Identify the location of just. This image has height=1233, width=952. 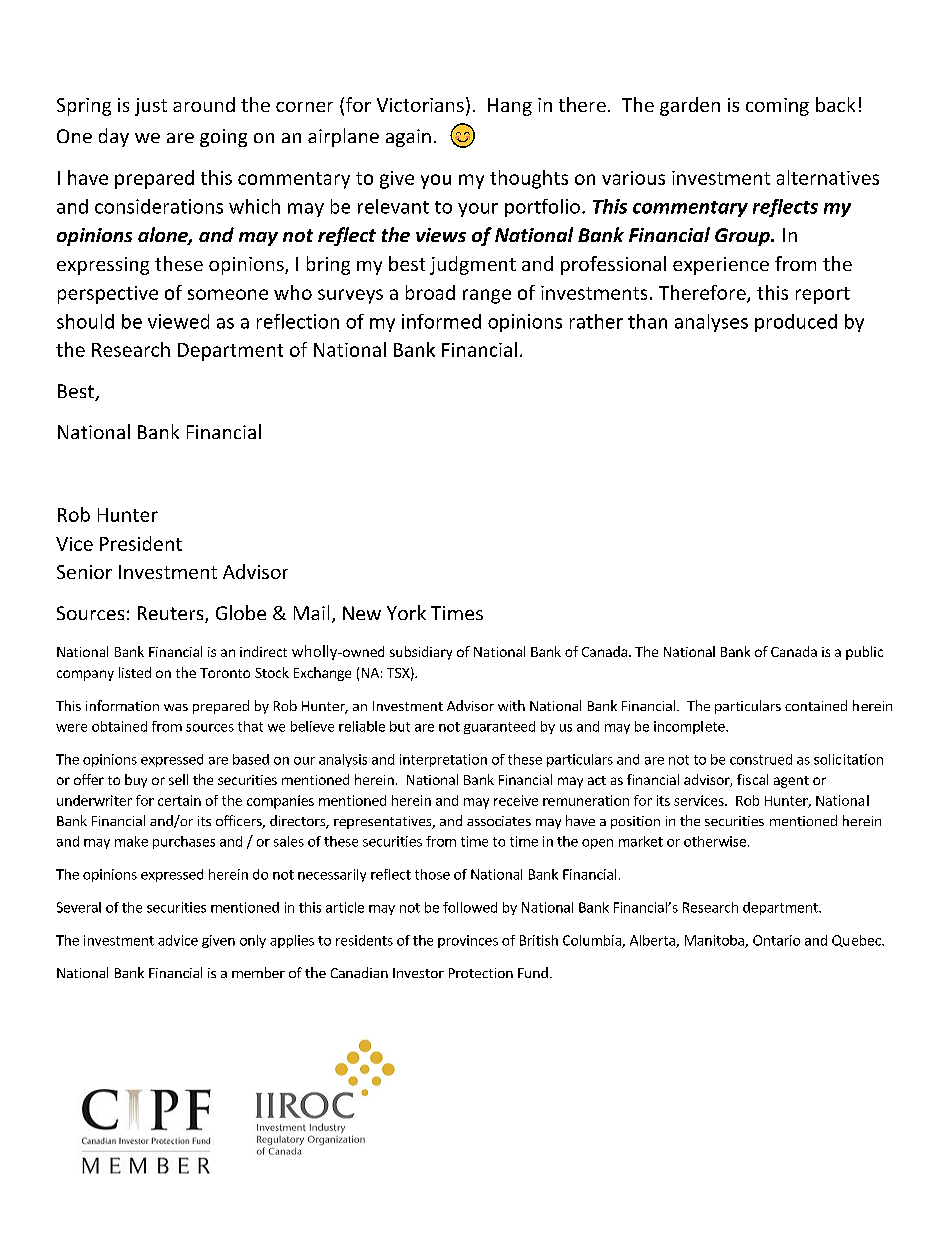
(151, 107).
